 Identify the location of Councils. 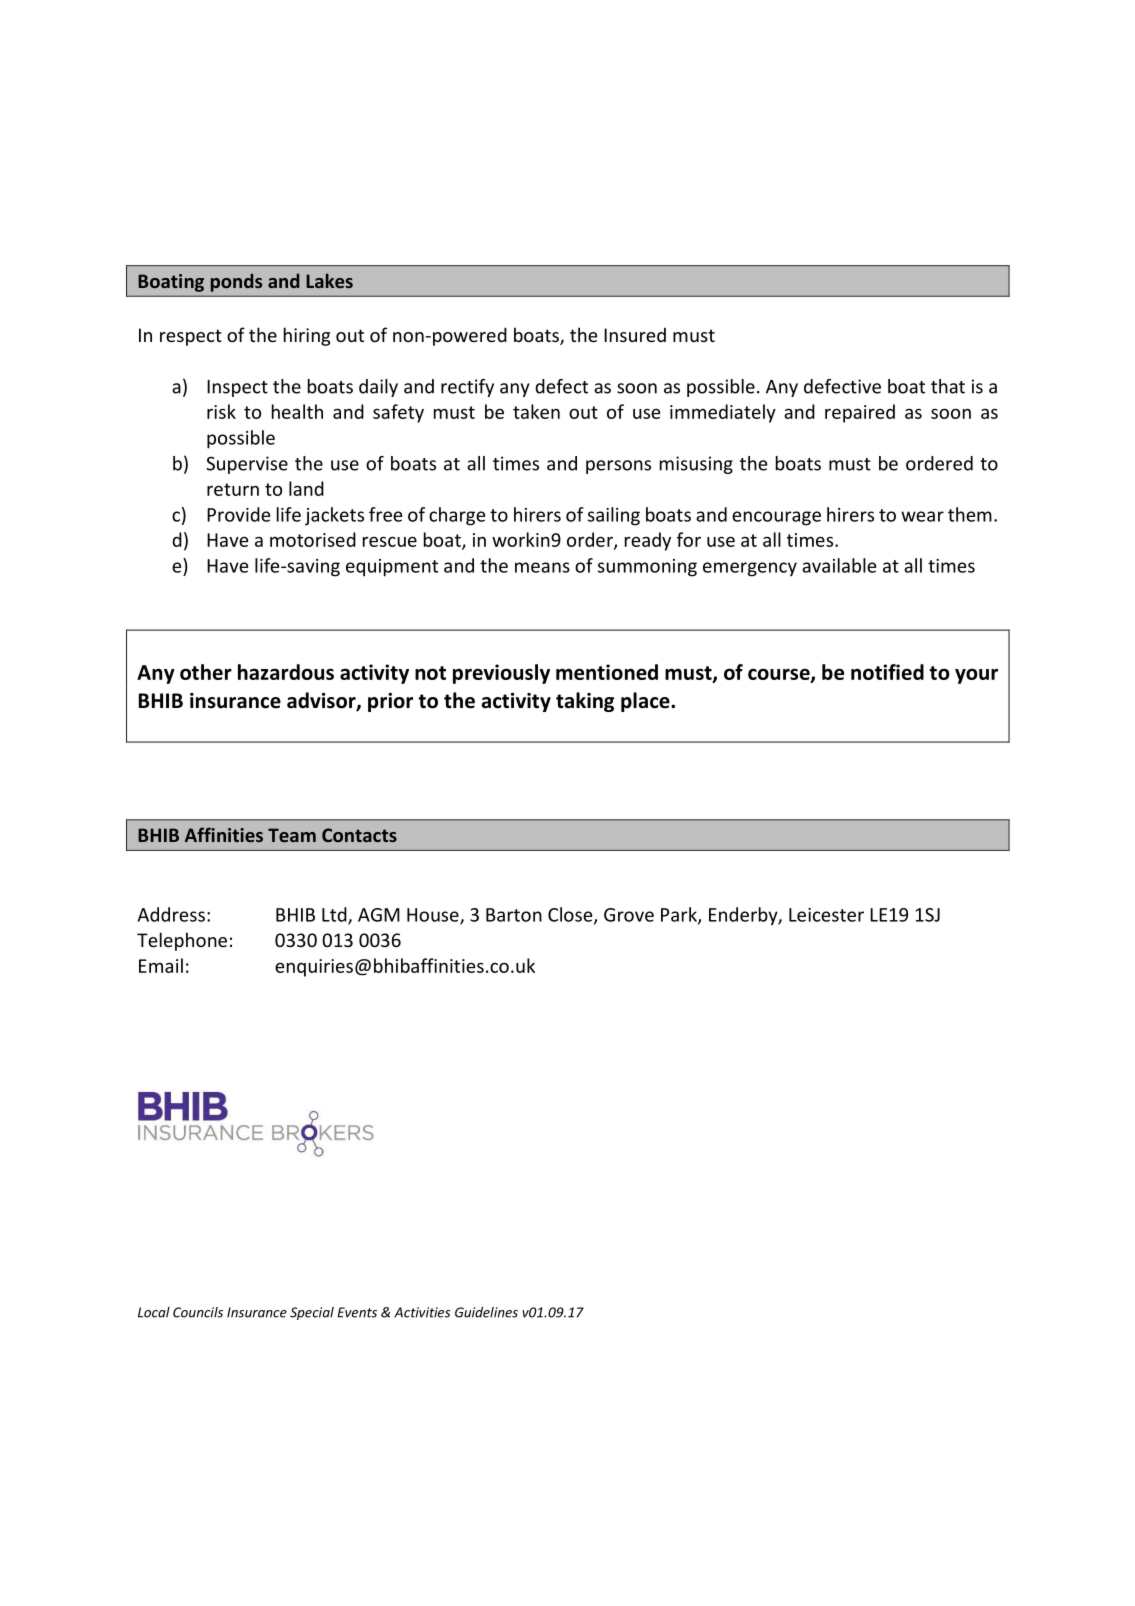
(198, 1312).
